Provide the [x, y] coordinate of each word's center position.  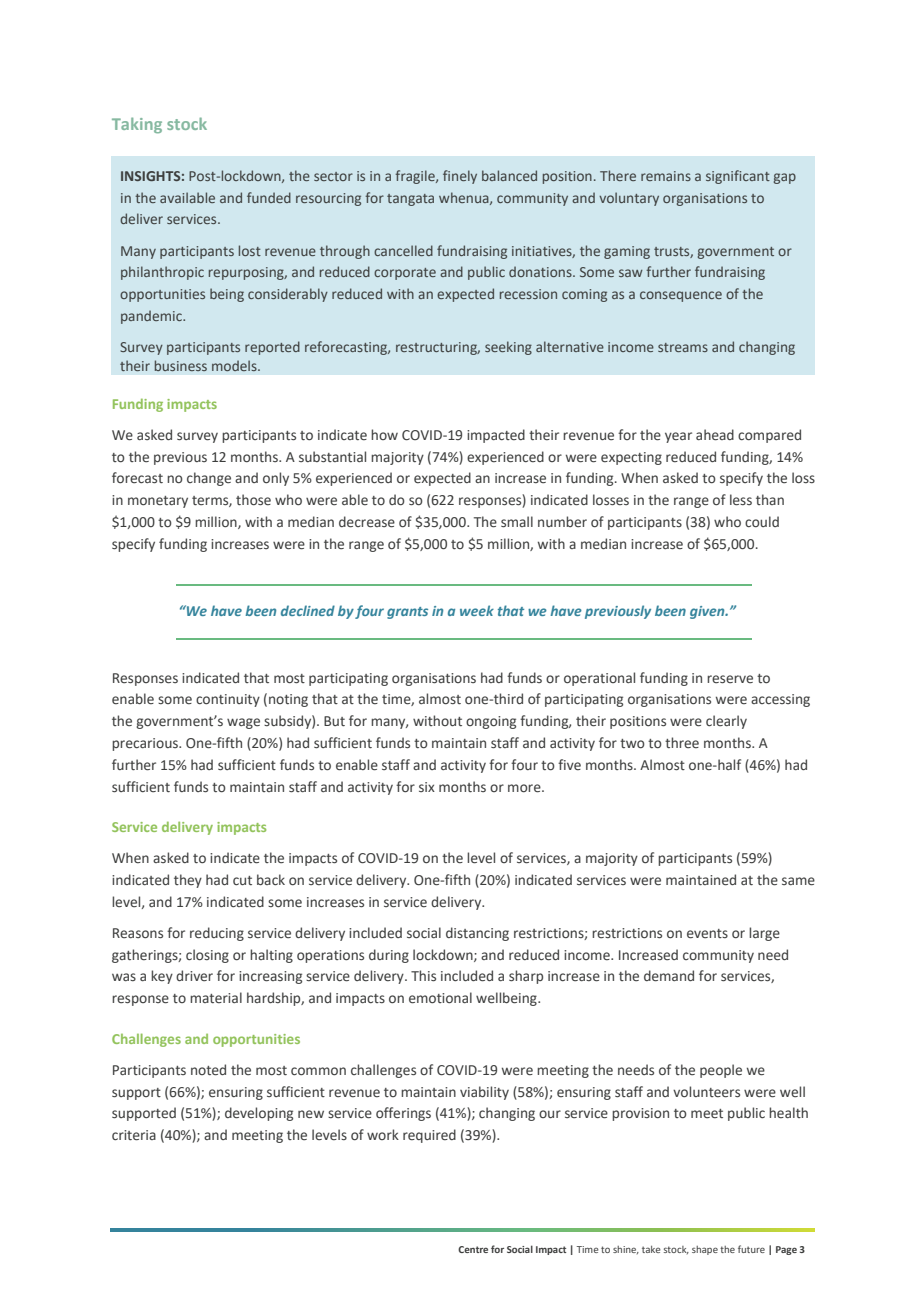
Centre [473, 1249]
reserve [730, 679]
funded [269, 197]
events [707, 934]
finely [460, 177]
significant [738, 177]
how [384, 434]
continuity [228, 700]
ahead [715, 435]
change [209, 479]
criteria [134, 1135]
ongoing [491, 722]
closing [207, 956]
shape [705, 1250]
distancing [477, 934]
